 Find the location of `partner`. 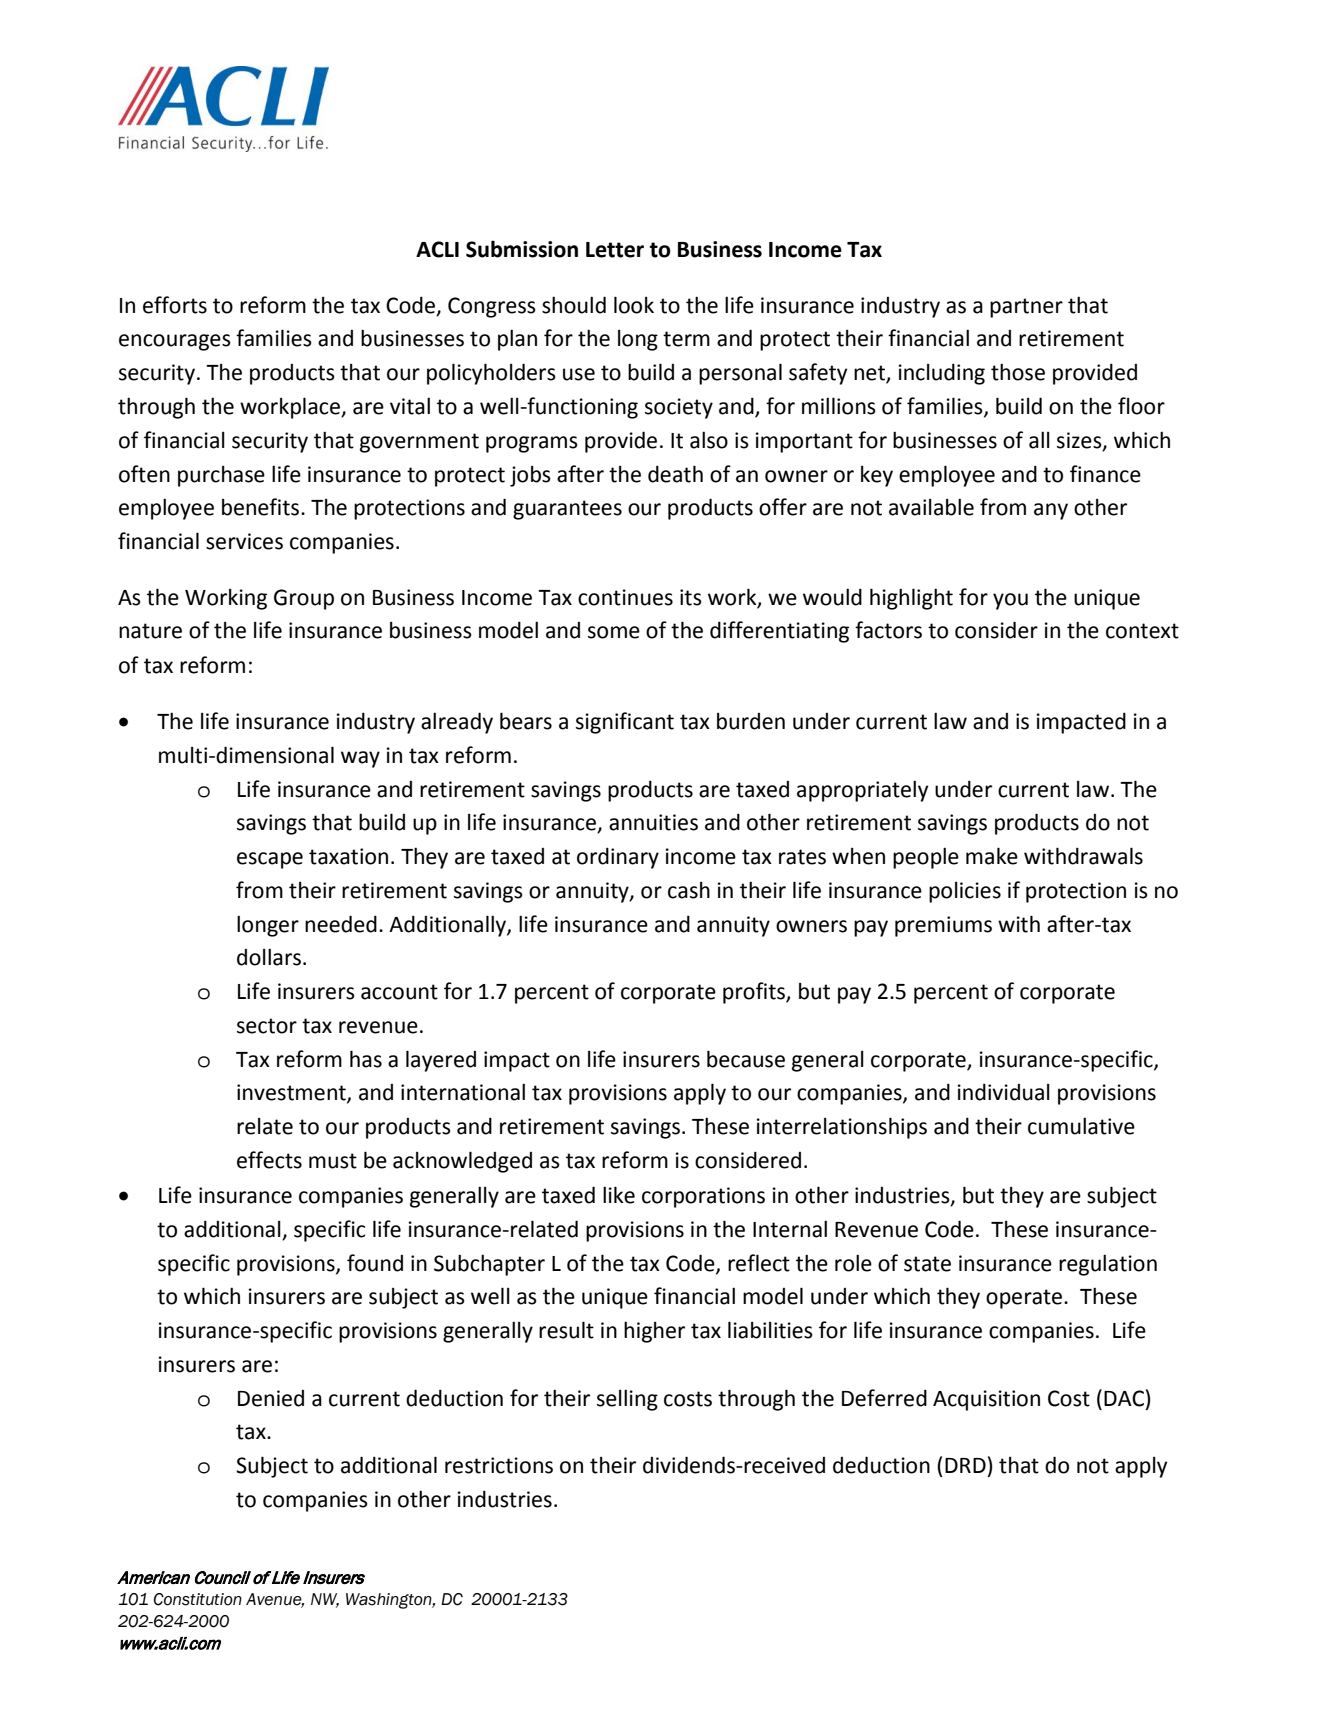

partner is located at coordinates (1026, 308).
